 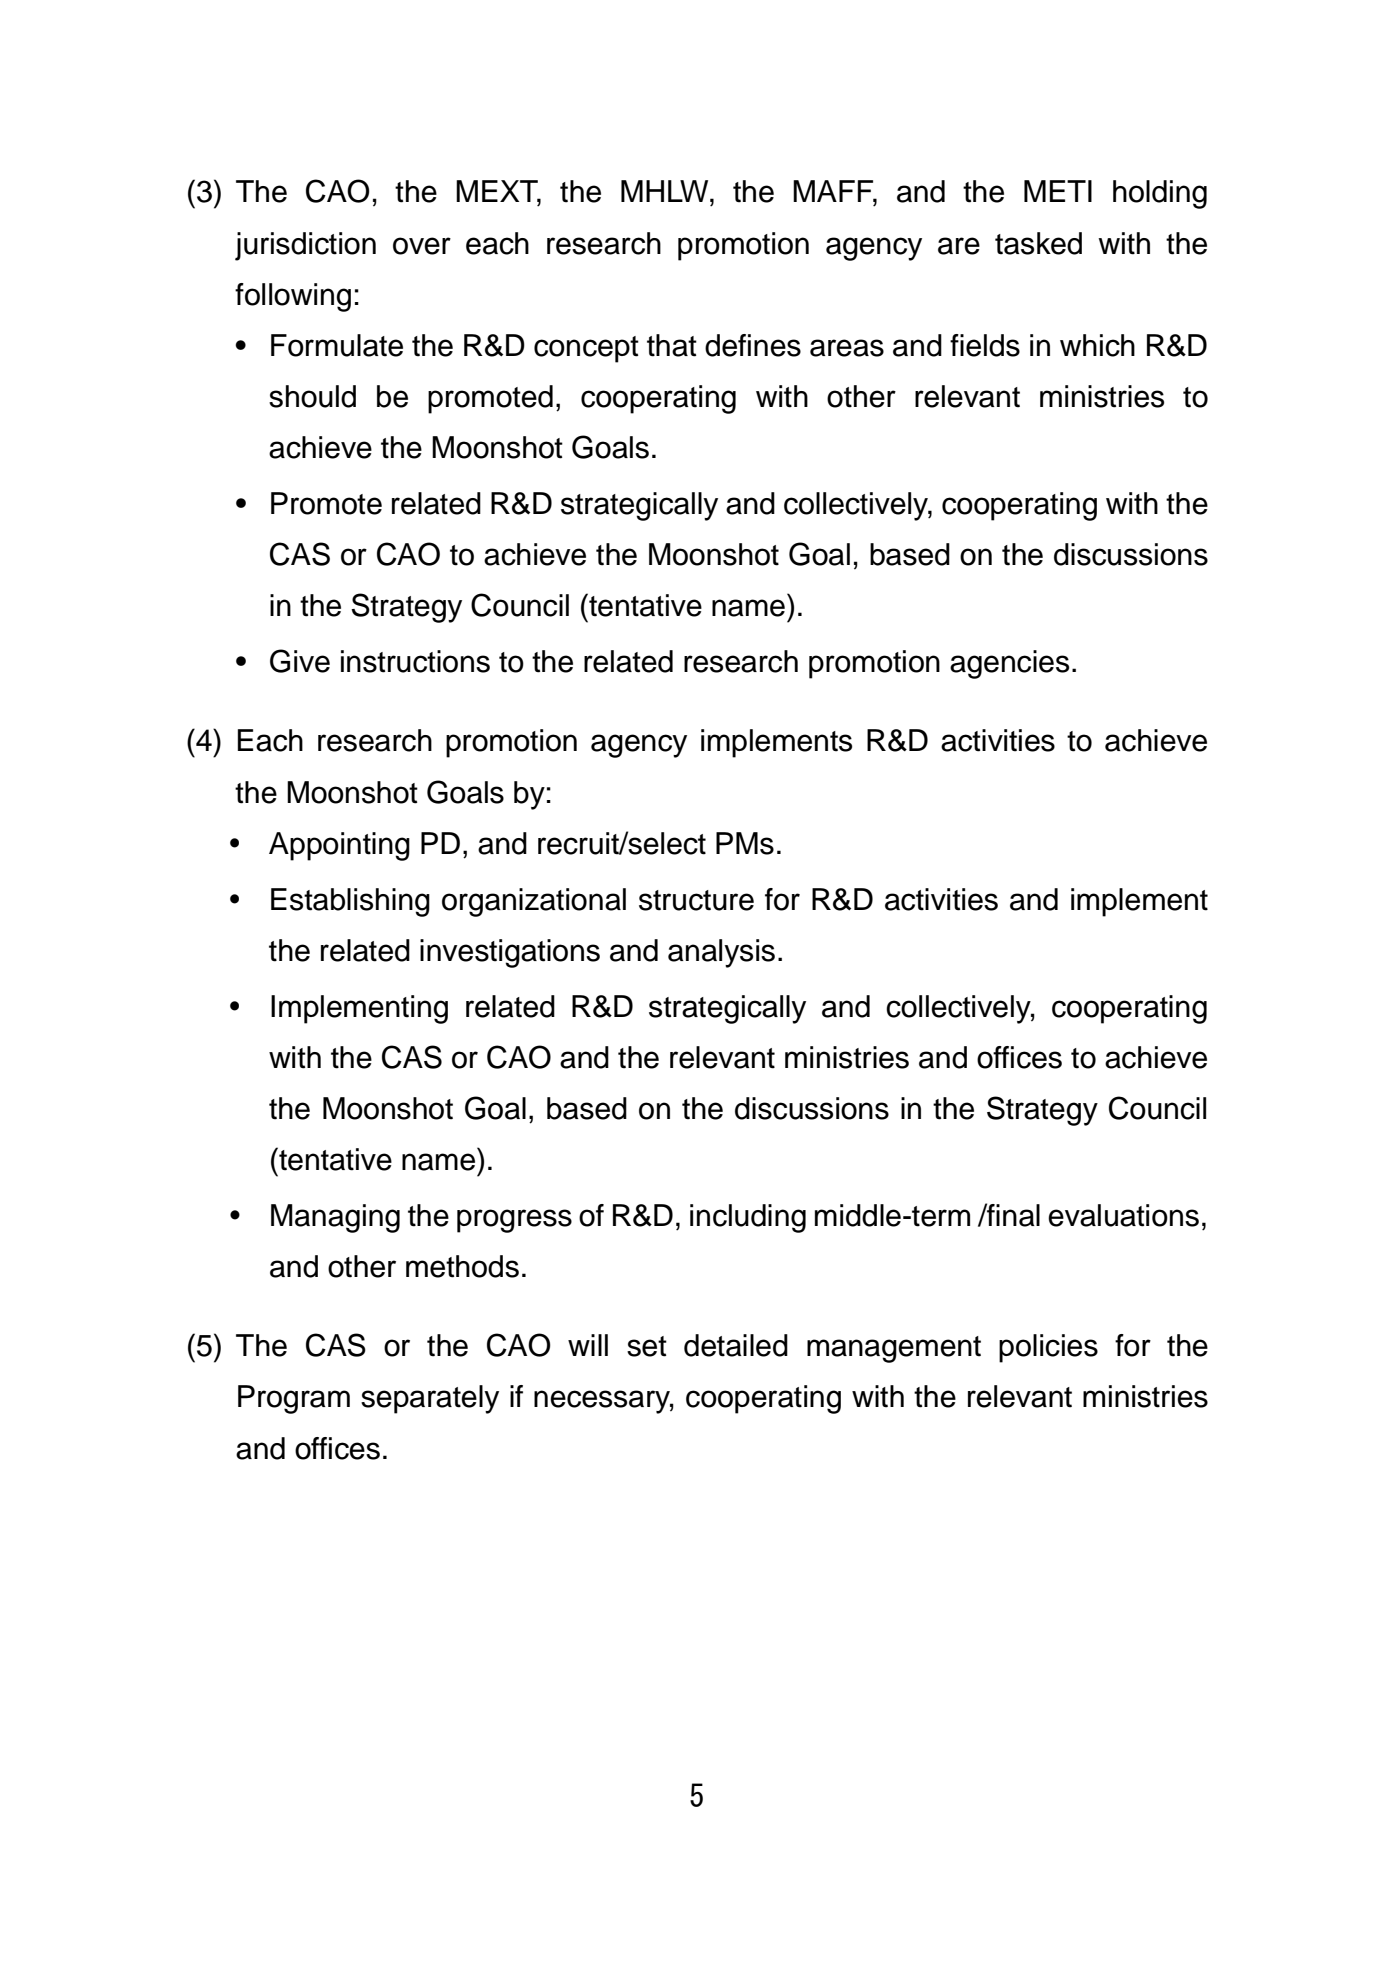 What do you see at coordinates (430, 1399) in the page?
I see `separately` at bounding box center [430, 1399].
